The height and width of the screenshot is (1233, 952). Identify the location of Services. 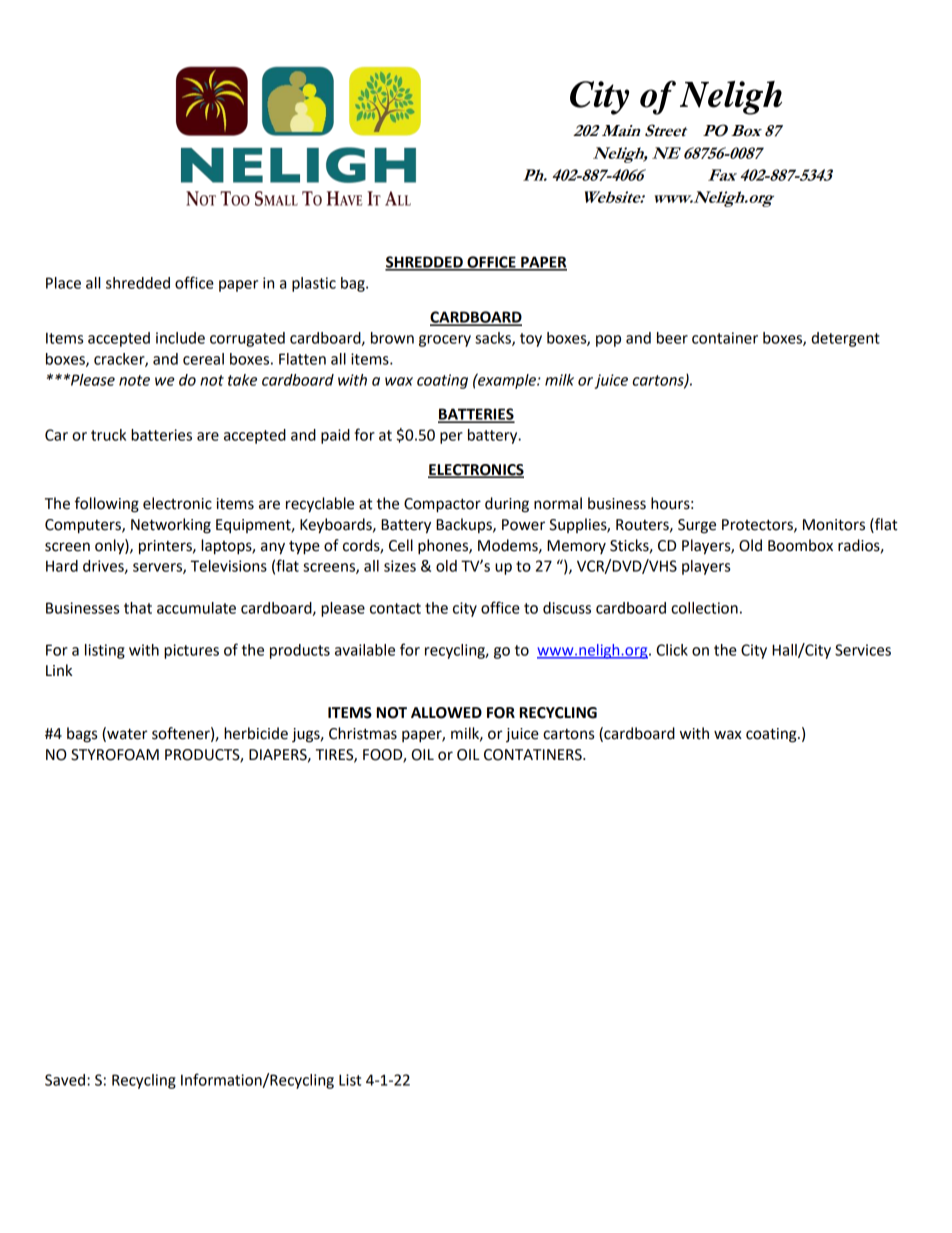
(863, 650).
